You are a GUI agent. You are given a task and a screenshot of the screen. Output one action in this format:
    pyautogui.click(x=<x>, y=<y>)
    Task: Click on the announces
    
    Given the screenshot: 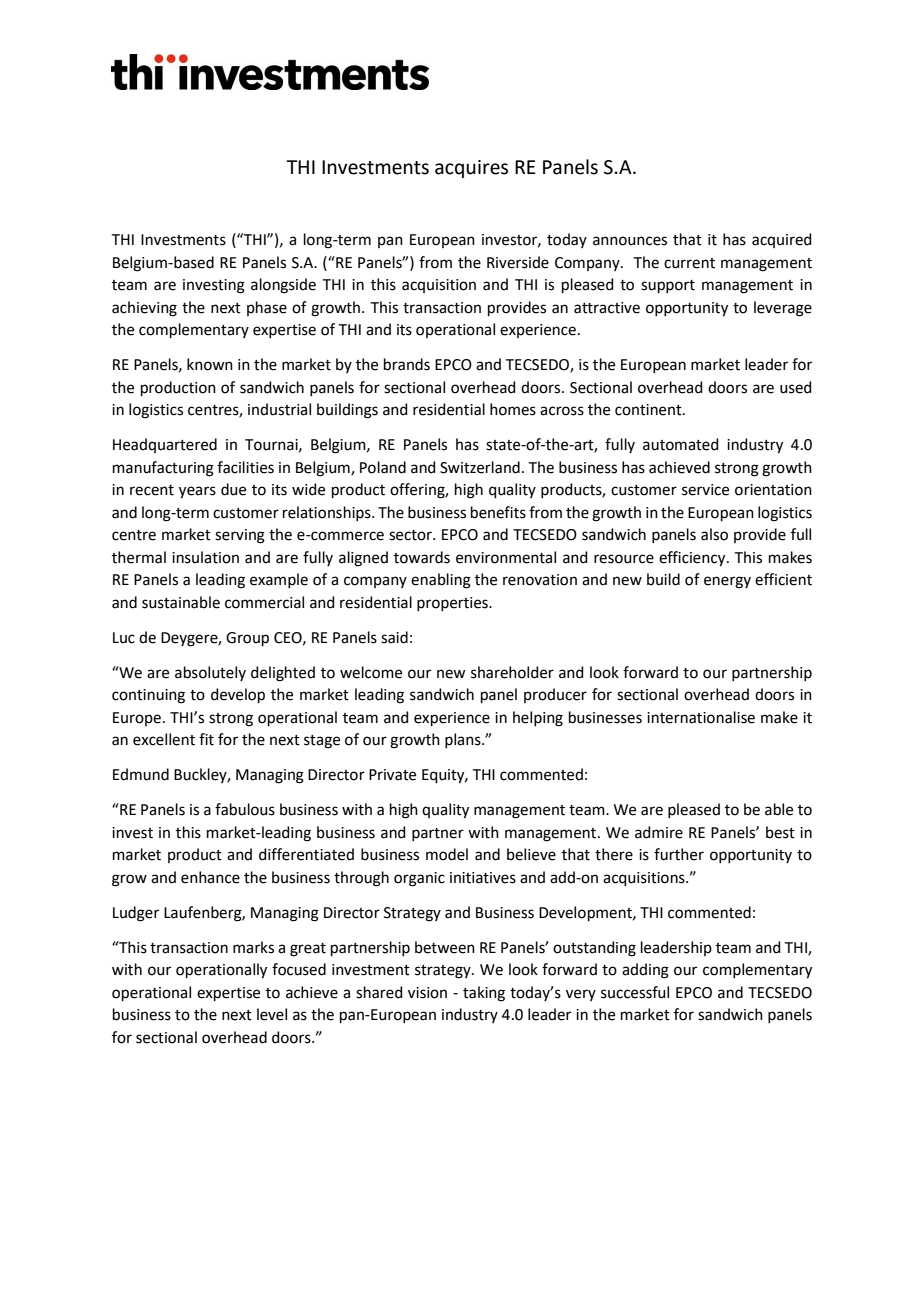 What is the action you would take?
    pyautogui.click(x=630, y=241)
